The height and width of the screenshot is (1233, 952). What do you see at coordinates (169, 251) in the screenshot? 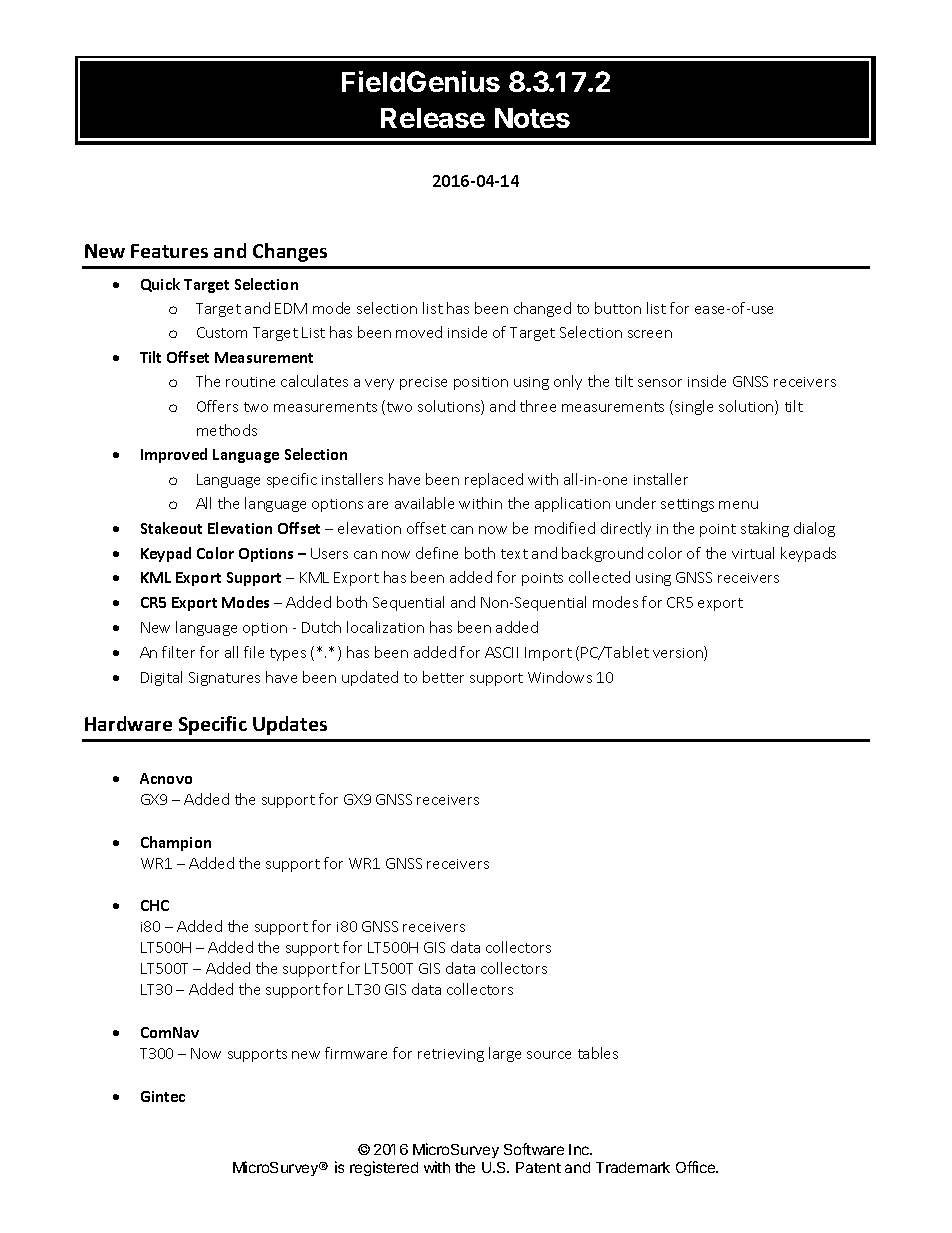
I see `Features` at bounding box center [169, 251].
